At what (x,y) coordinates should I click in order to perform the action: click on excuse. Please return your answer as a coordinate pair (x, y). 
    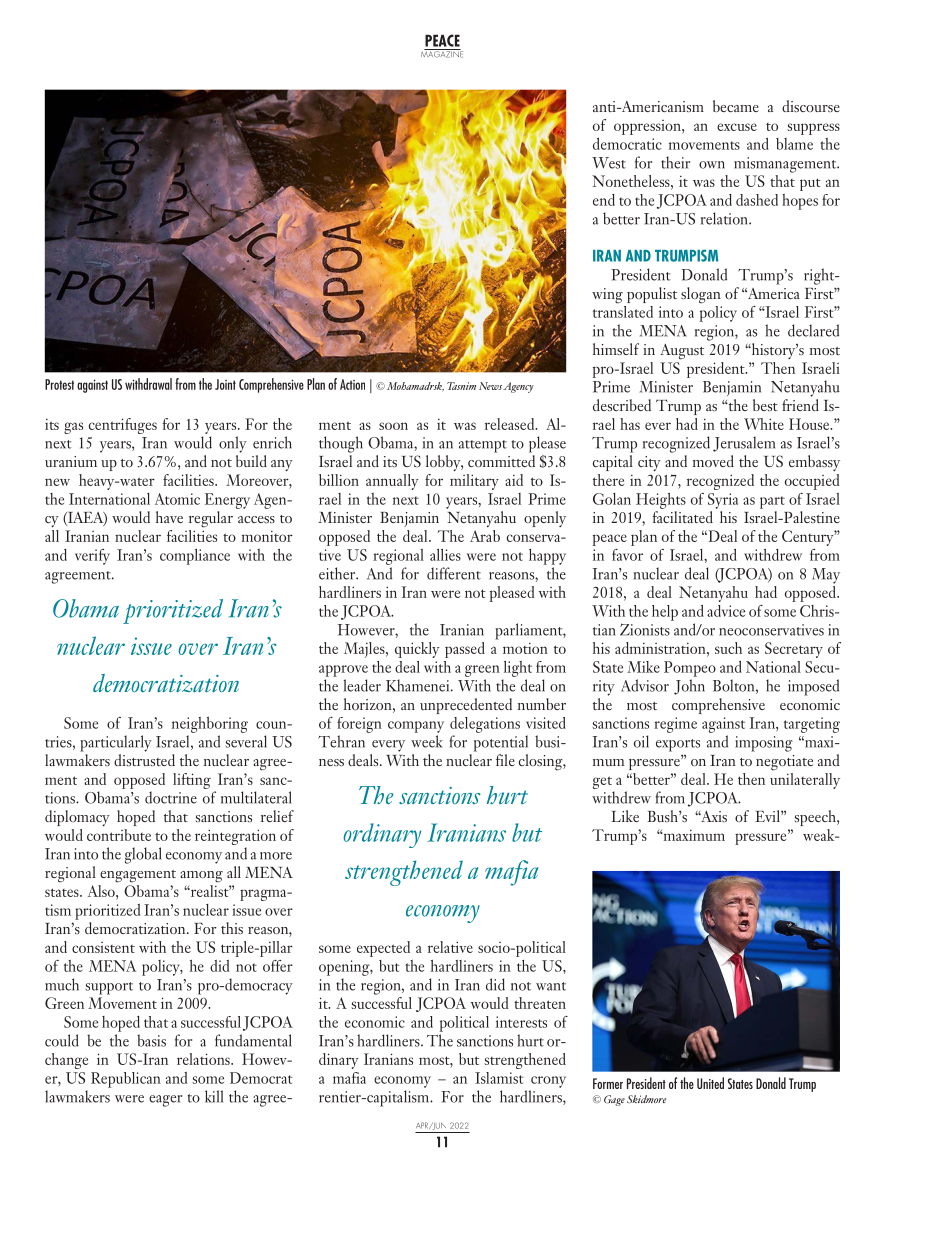
    Looking at the image, I should click on (737, 127).
